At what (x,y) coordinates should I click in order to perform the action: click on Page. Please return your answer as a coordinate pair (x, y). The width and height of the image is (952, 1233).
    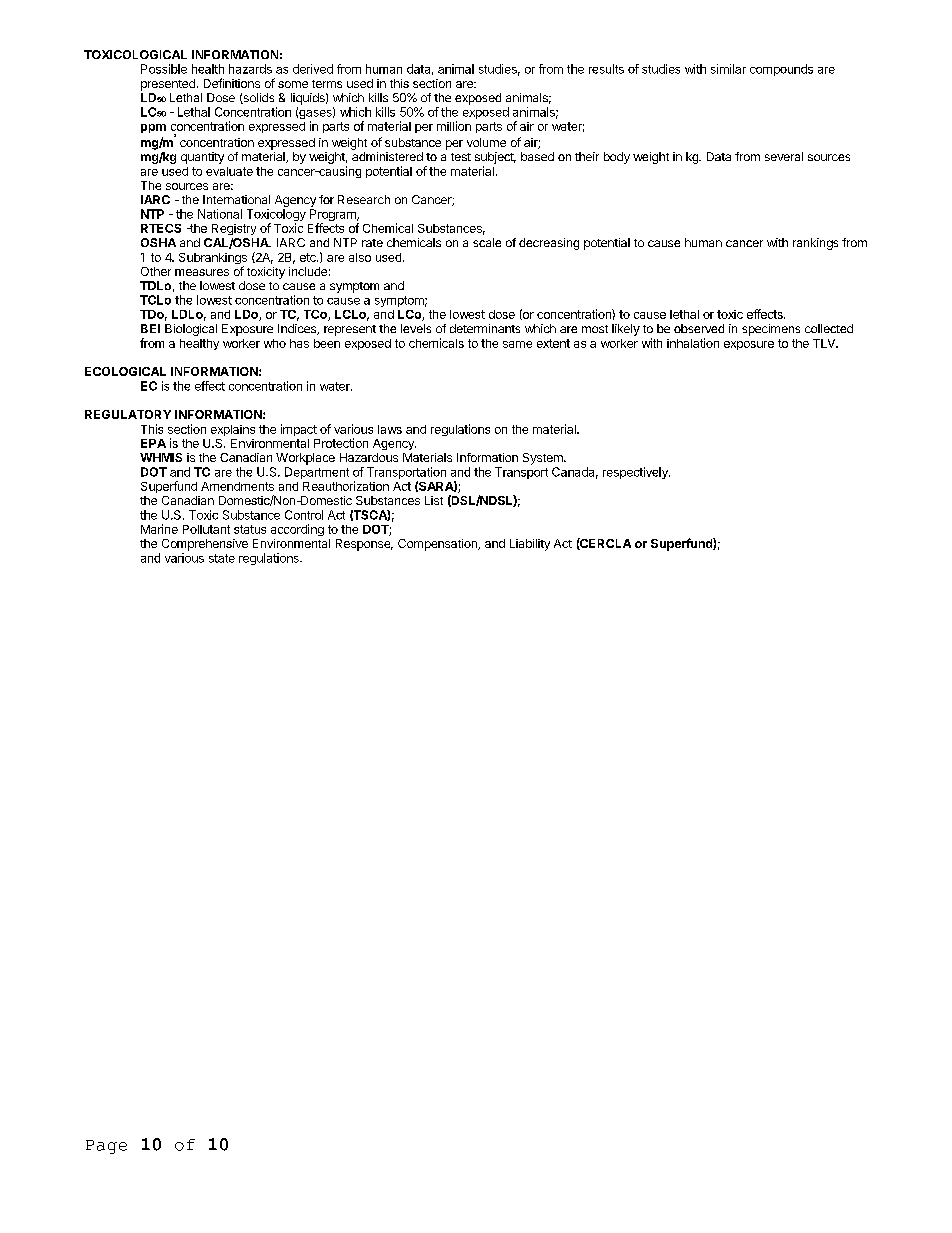
    Looking at the image, I should click on (106, 1147).
